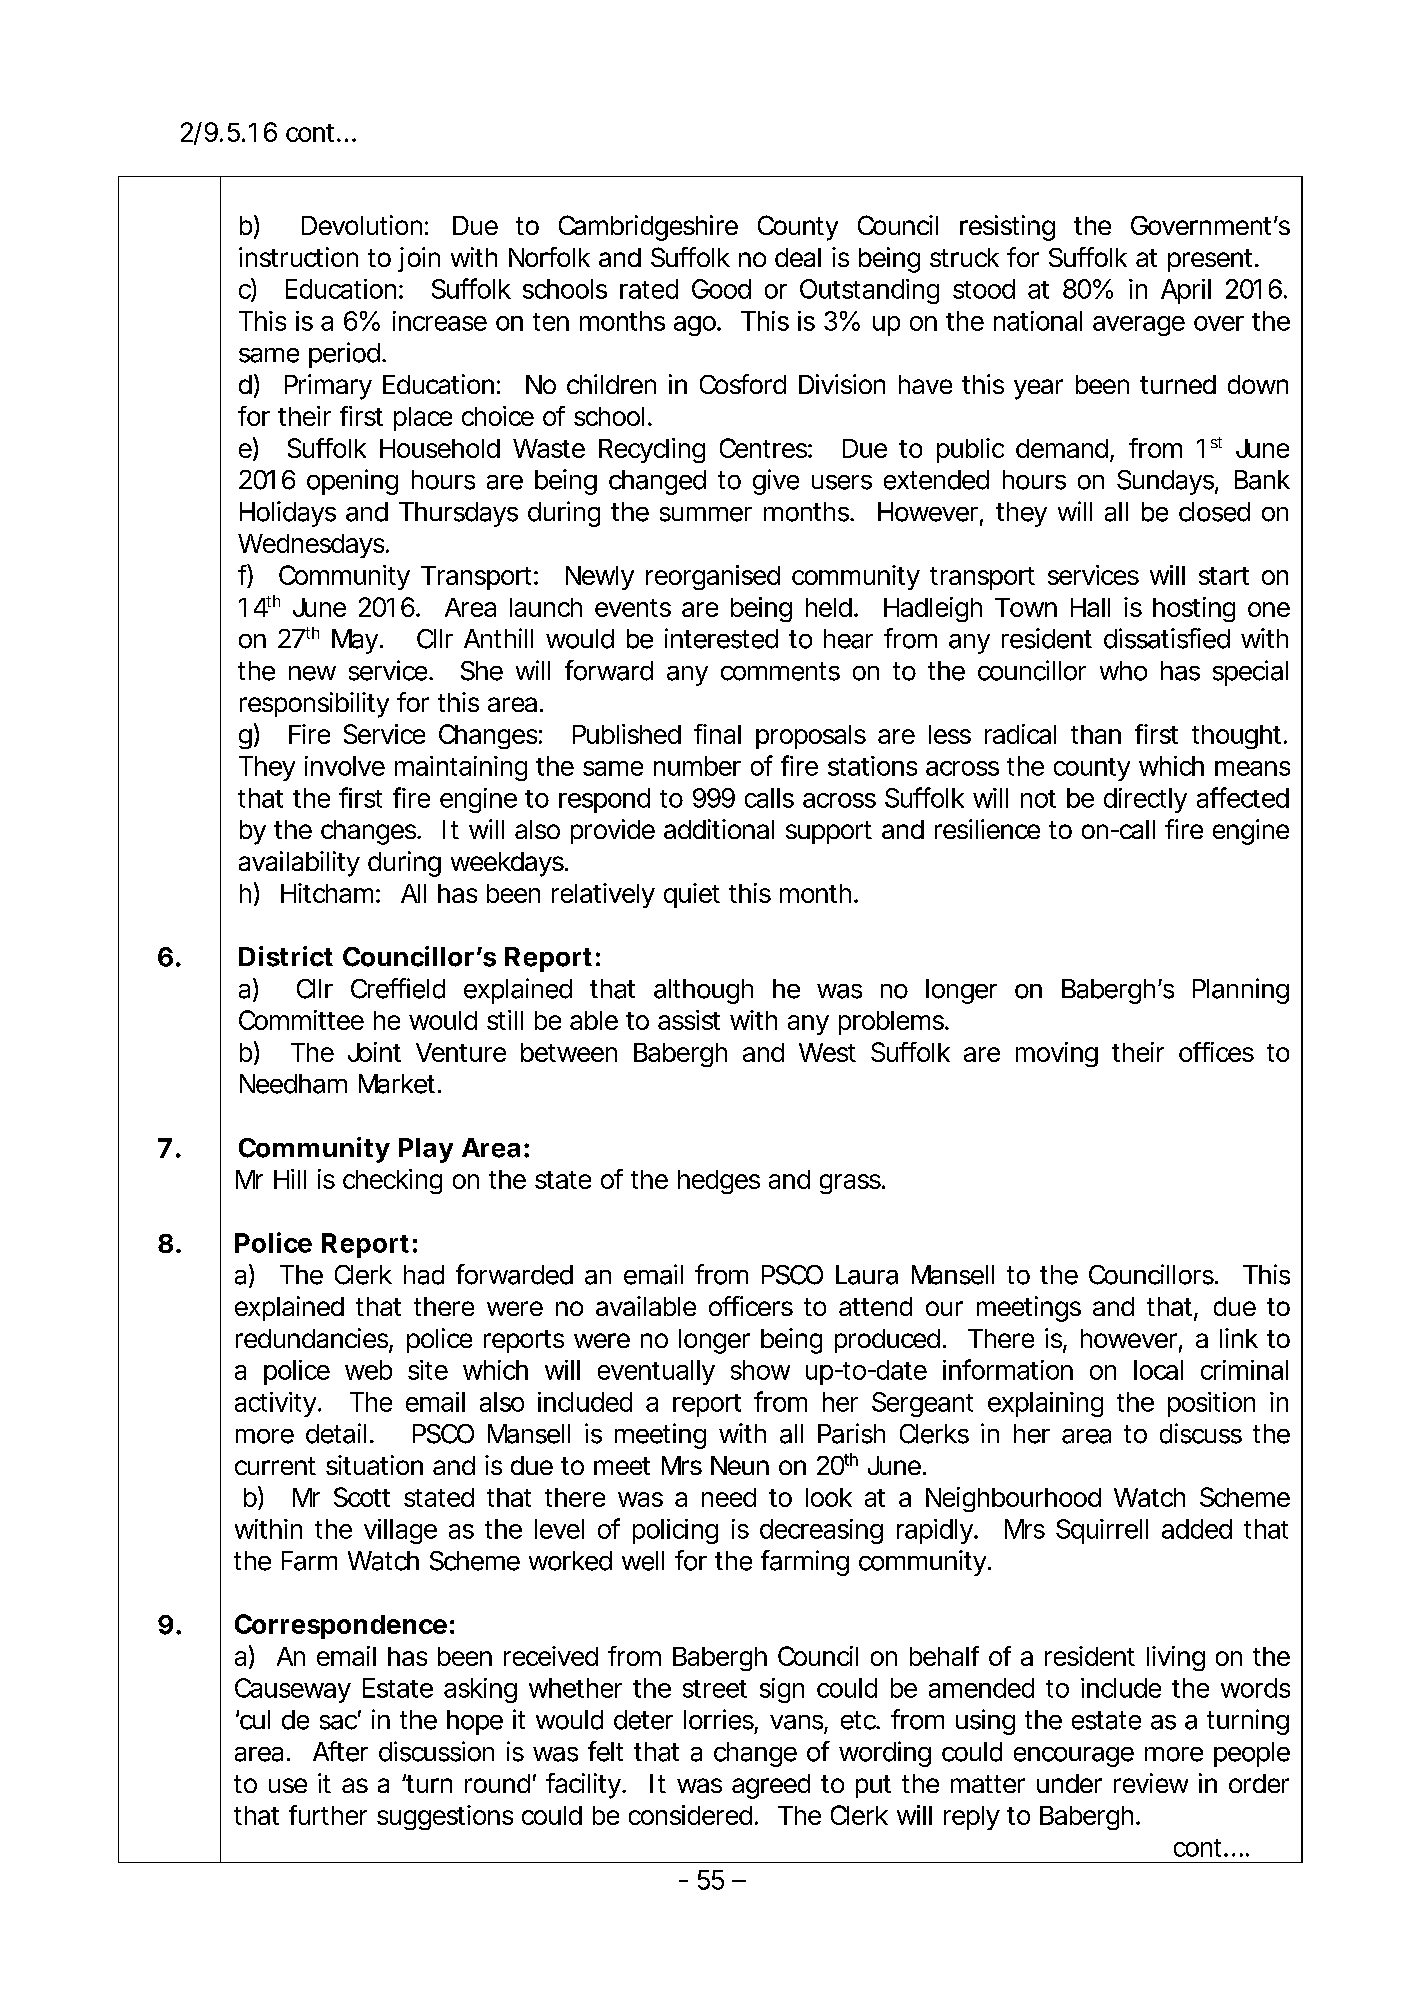 This page has width=1425, height=2016. Describe the element at coordinates (397, 1084) in the page. I see `Market` at that location.
